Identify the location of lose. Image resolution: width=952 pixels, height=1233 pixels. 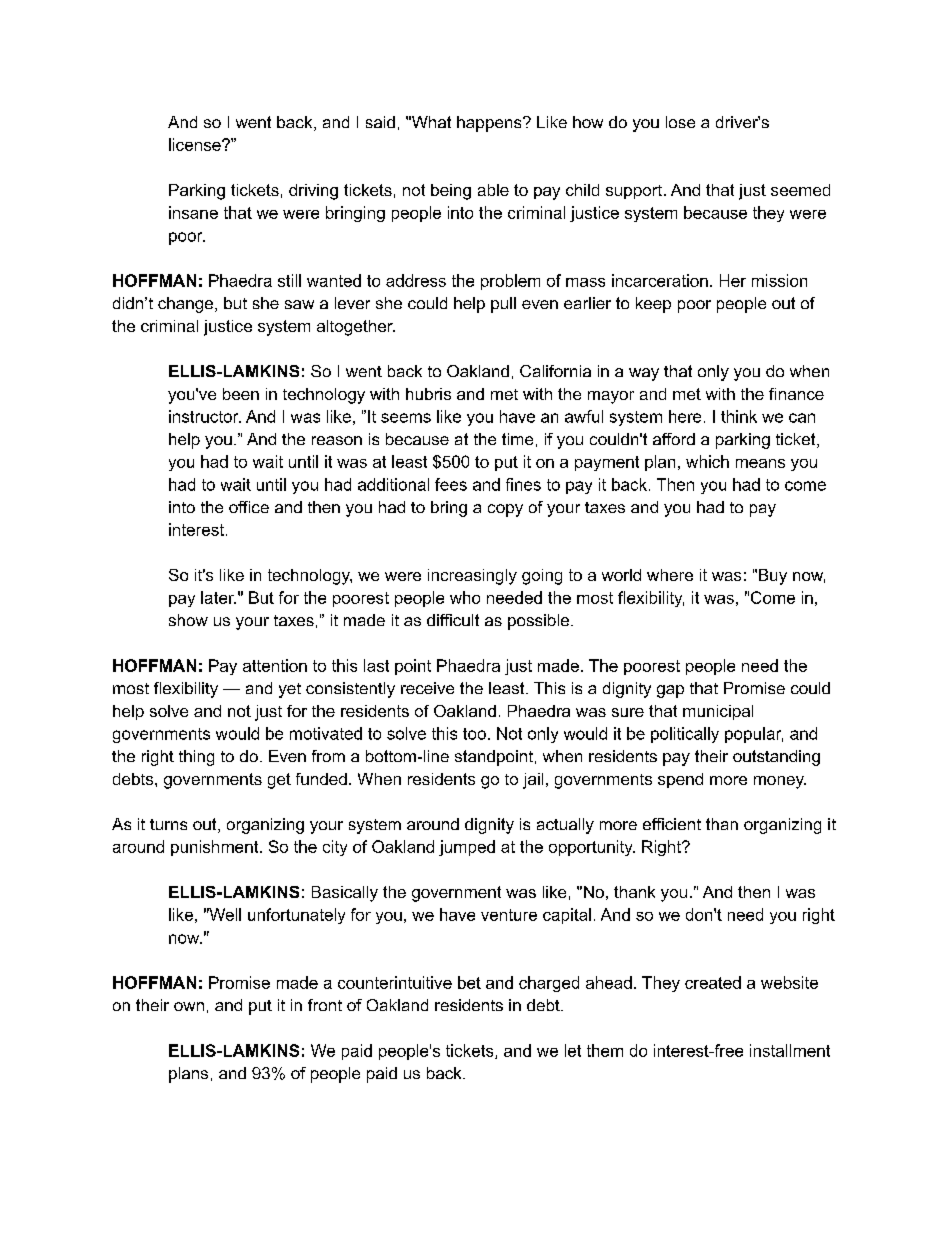
(680, 122).
